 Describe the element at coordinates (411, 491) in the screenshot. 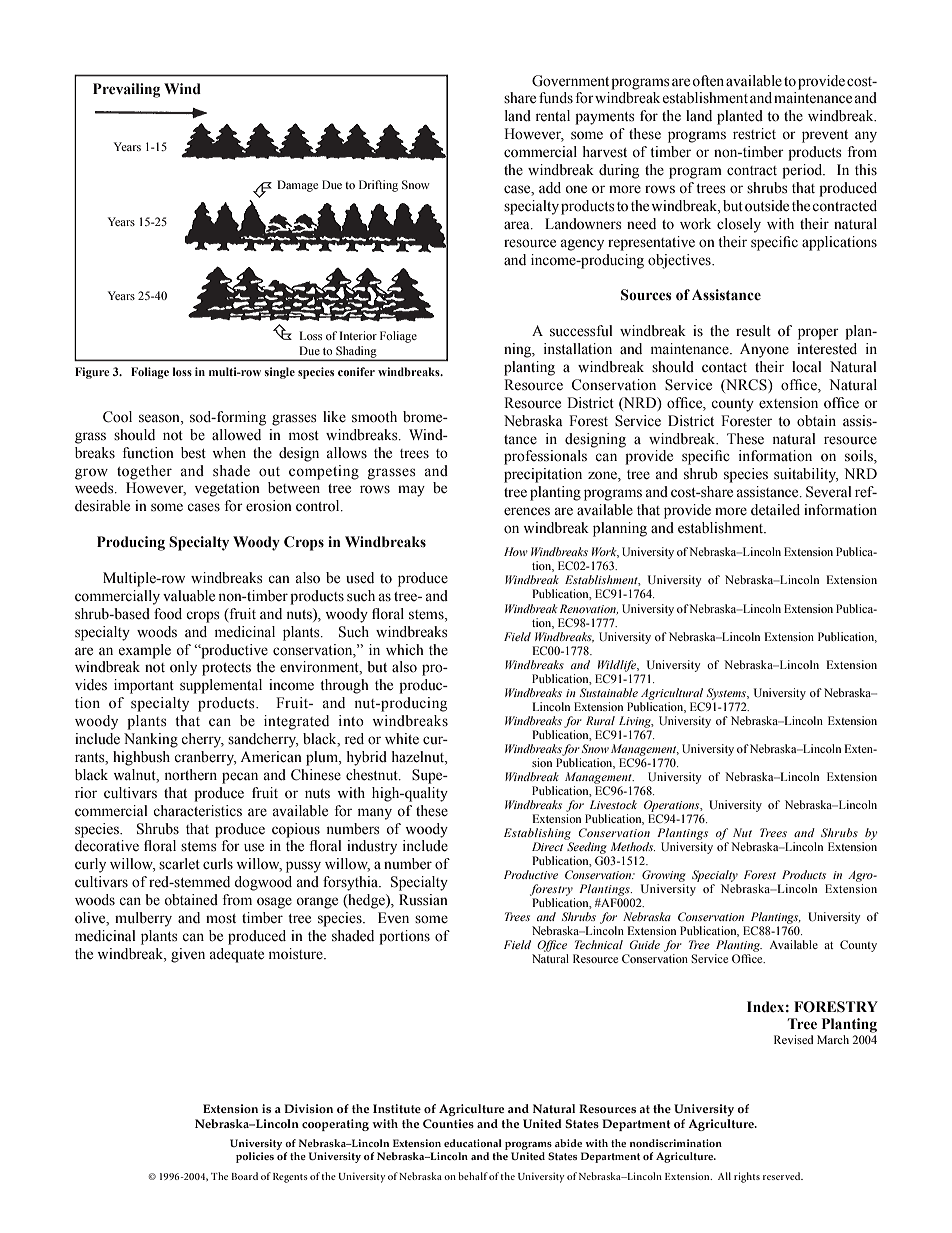

I see `may` at that location.
